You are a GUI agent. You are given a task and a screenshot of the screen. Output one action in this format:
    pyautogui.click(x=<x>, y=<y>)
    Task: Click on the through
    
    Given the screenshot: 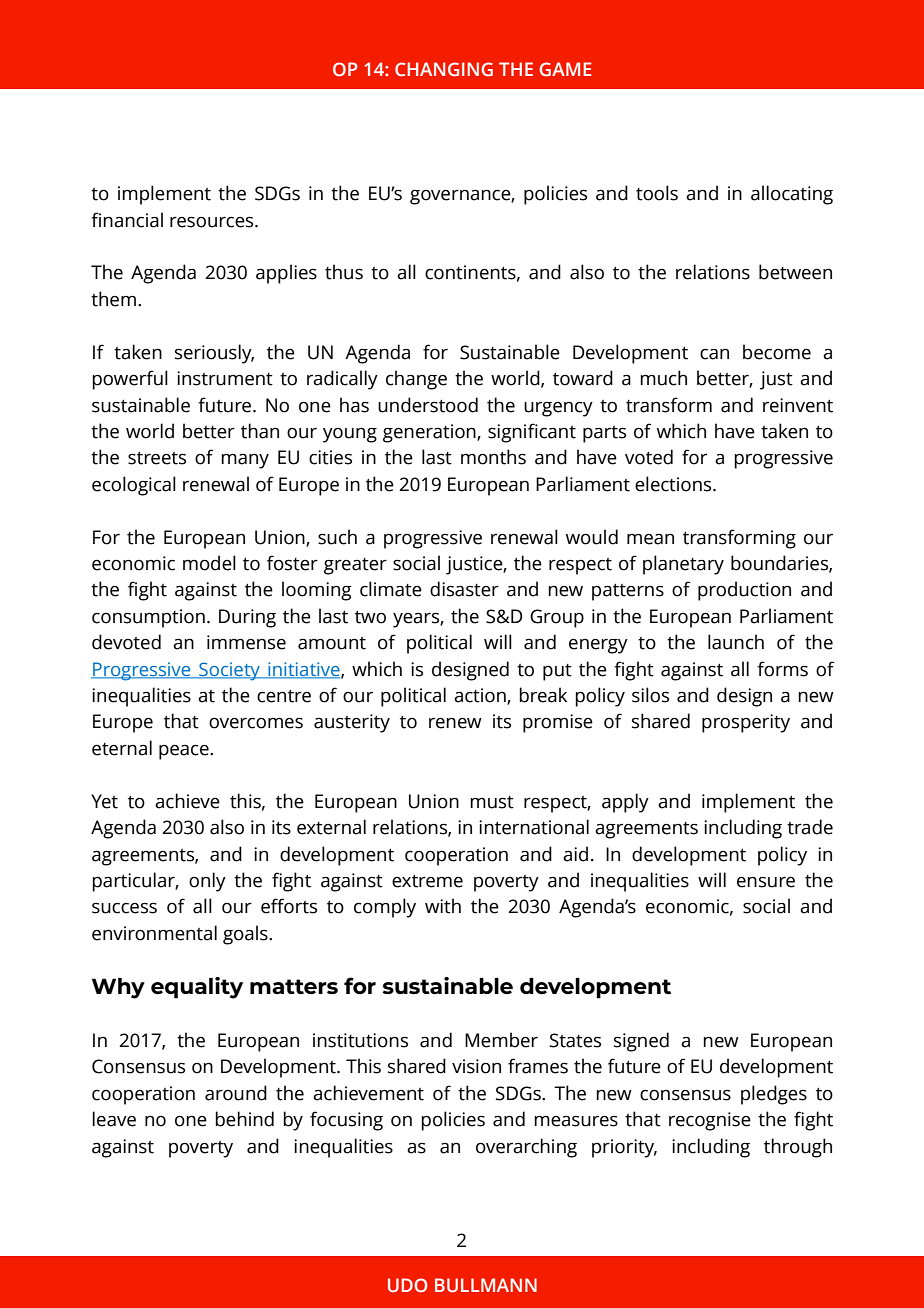 What is the action you would take?
    pyautogui.click(x=798, y=1148)
